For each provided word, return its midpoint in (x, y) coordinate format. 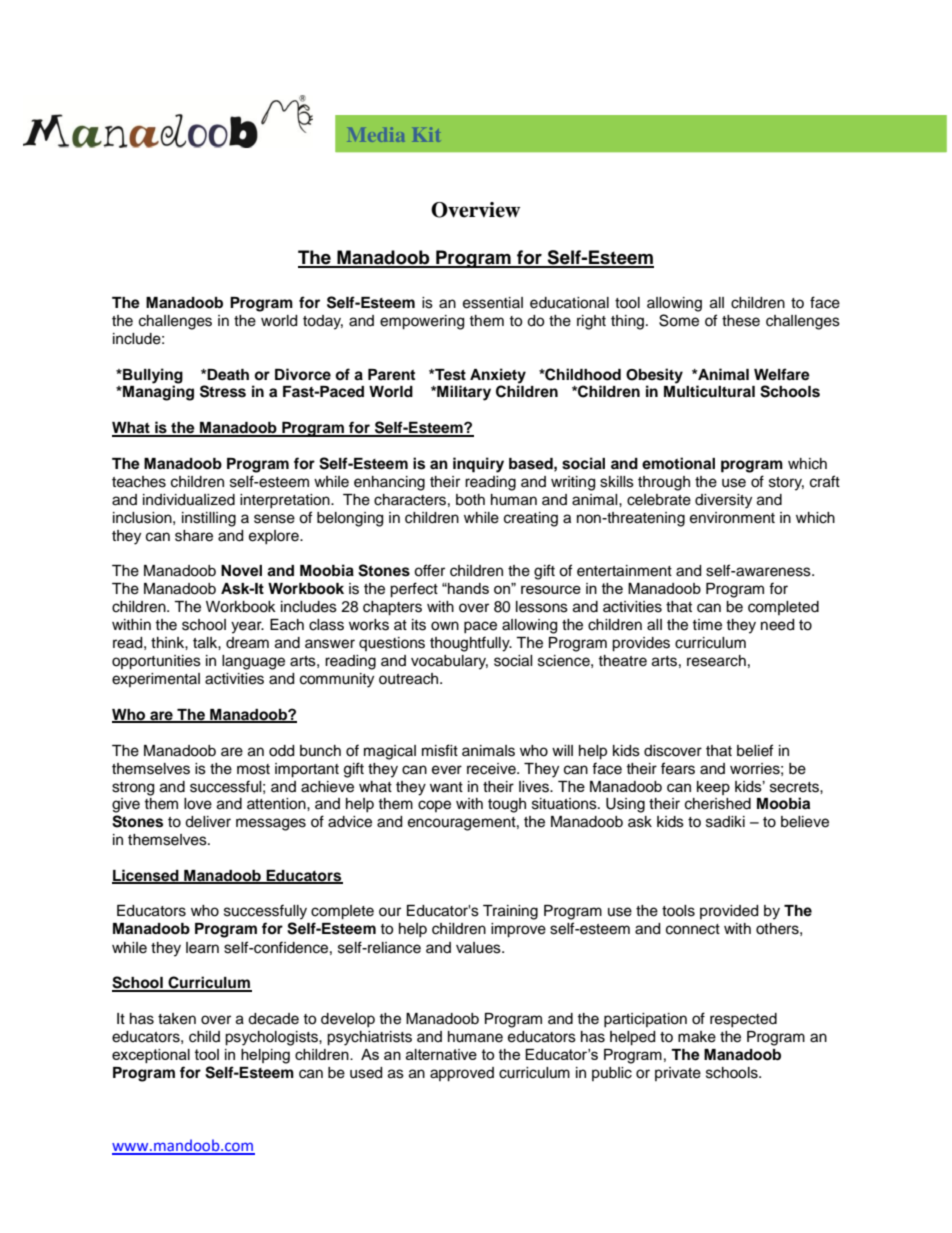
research (716, 661)
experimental (156, 680)
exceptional (151, 1056)
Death (228, 375)
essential (493, 303)
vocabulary (449, 662)
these (741, 321)
